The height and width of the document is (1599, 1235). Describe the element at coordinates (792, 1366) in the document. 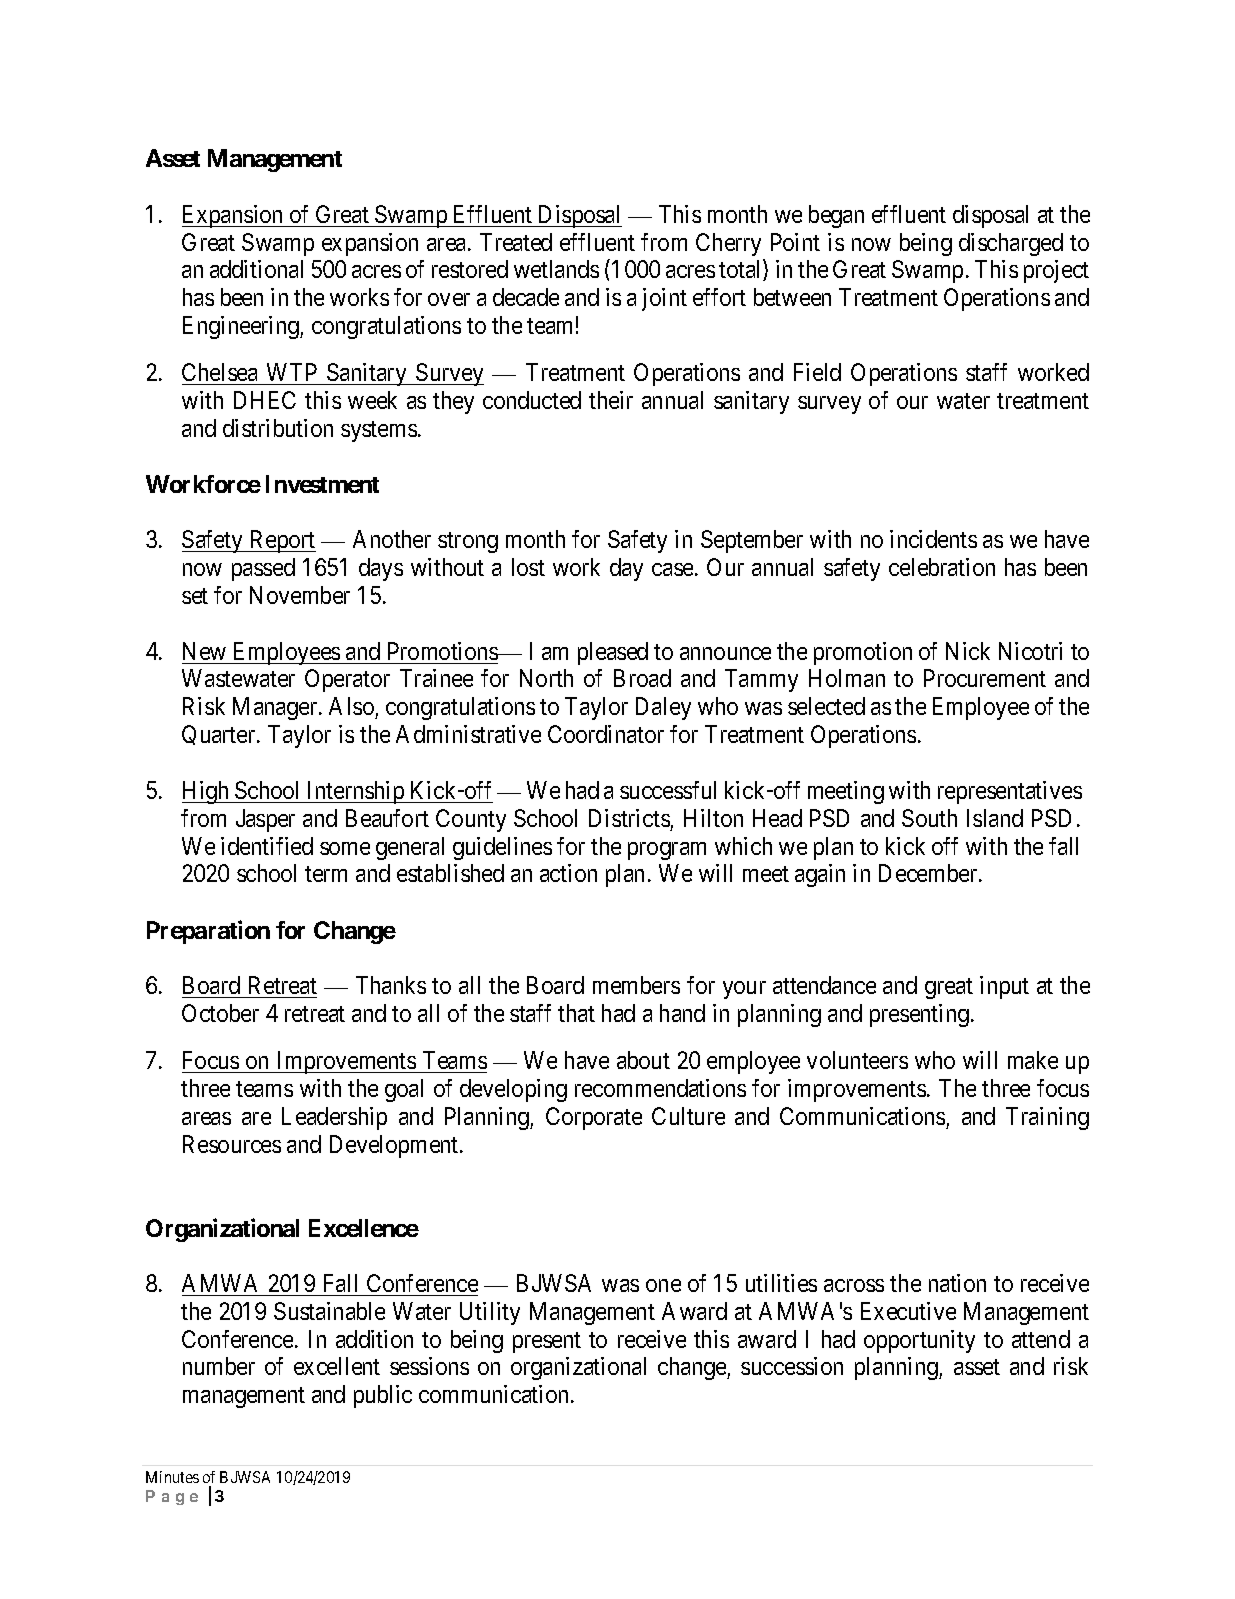

I see `succession` at that location.
